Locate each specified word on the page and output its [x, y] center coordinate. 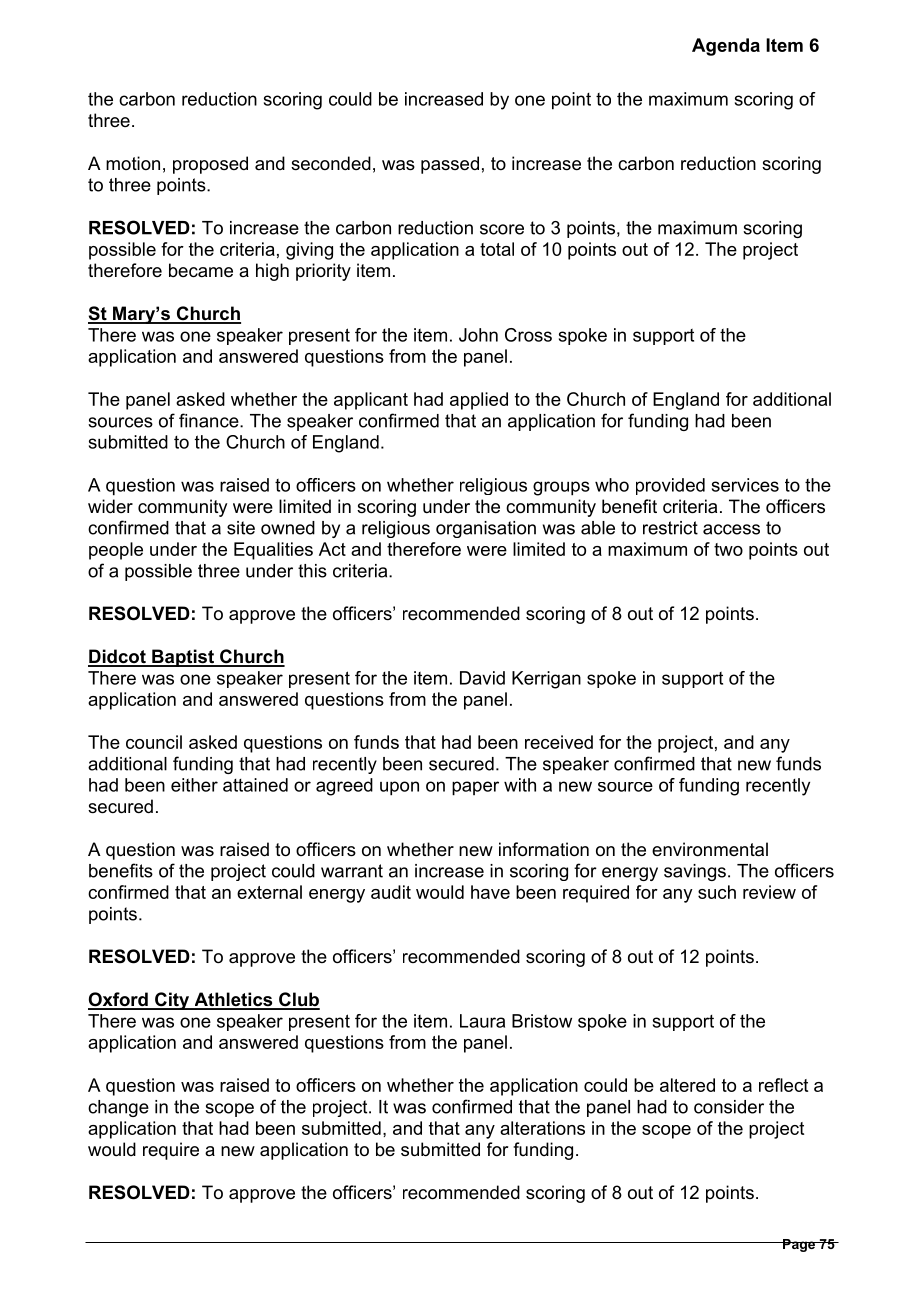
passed [450, 165]
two [728, 549]
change [118, 1108]
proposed [210, 165]
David [482, 678]
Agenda [726, 47]
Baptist [183, 658]
